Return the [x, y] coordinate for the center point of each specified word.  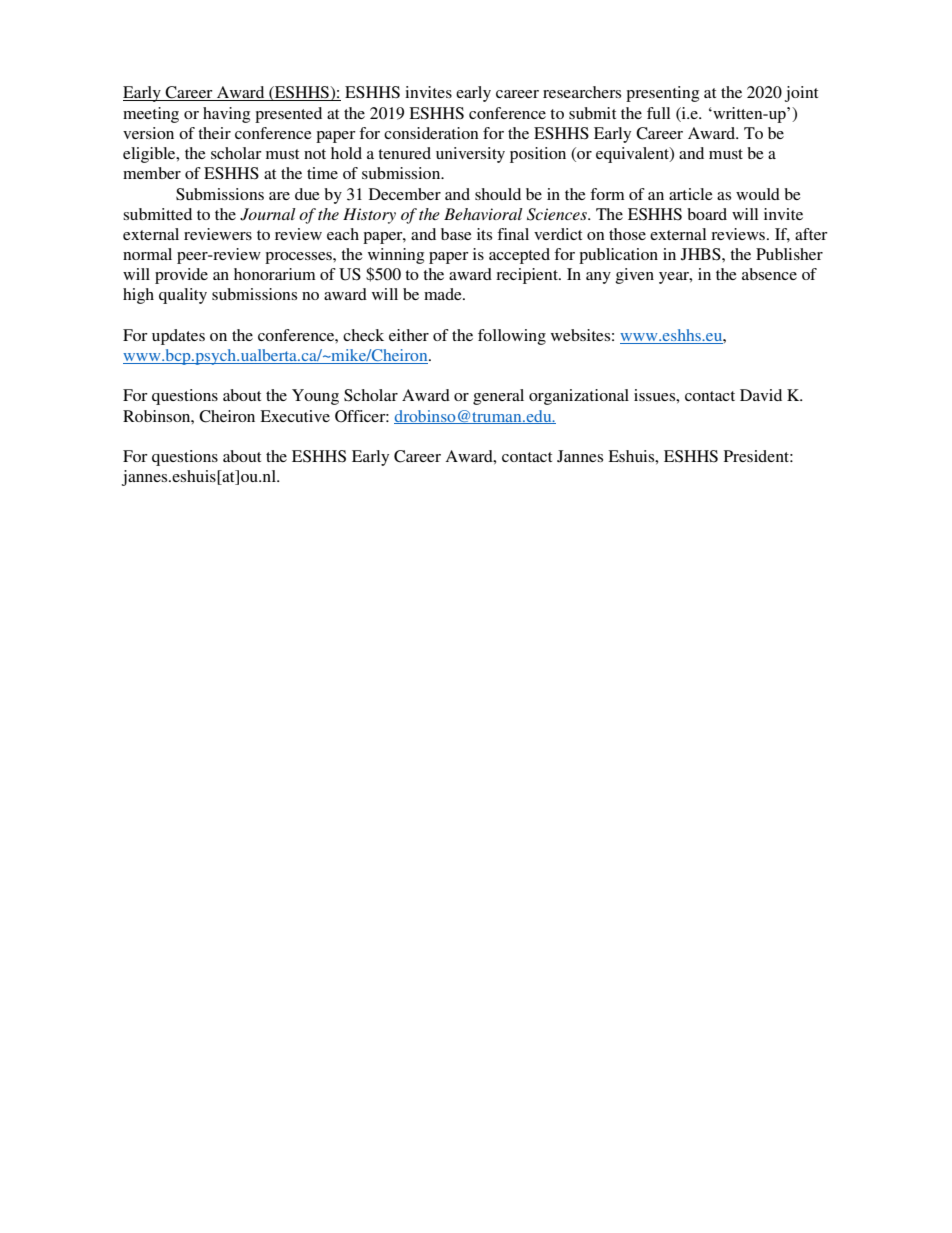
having [226, 115]
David [761, 395]
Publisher [789, 254]
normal [147, 254]
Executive [295, 416]
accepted [519, 256]
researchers [582, 92]
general [498, 397]
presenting [662, 94]
